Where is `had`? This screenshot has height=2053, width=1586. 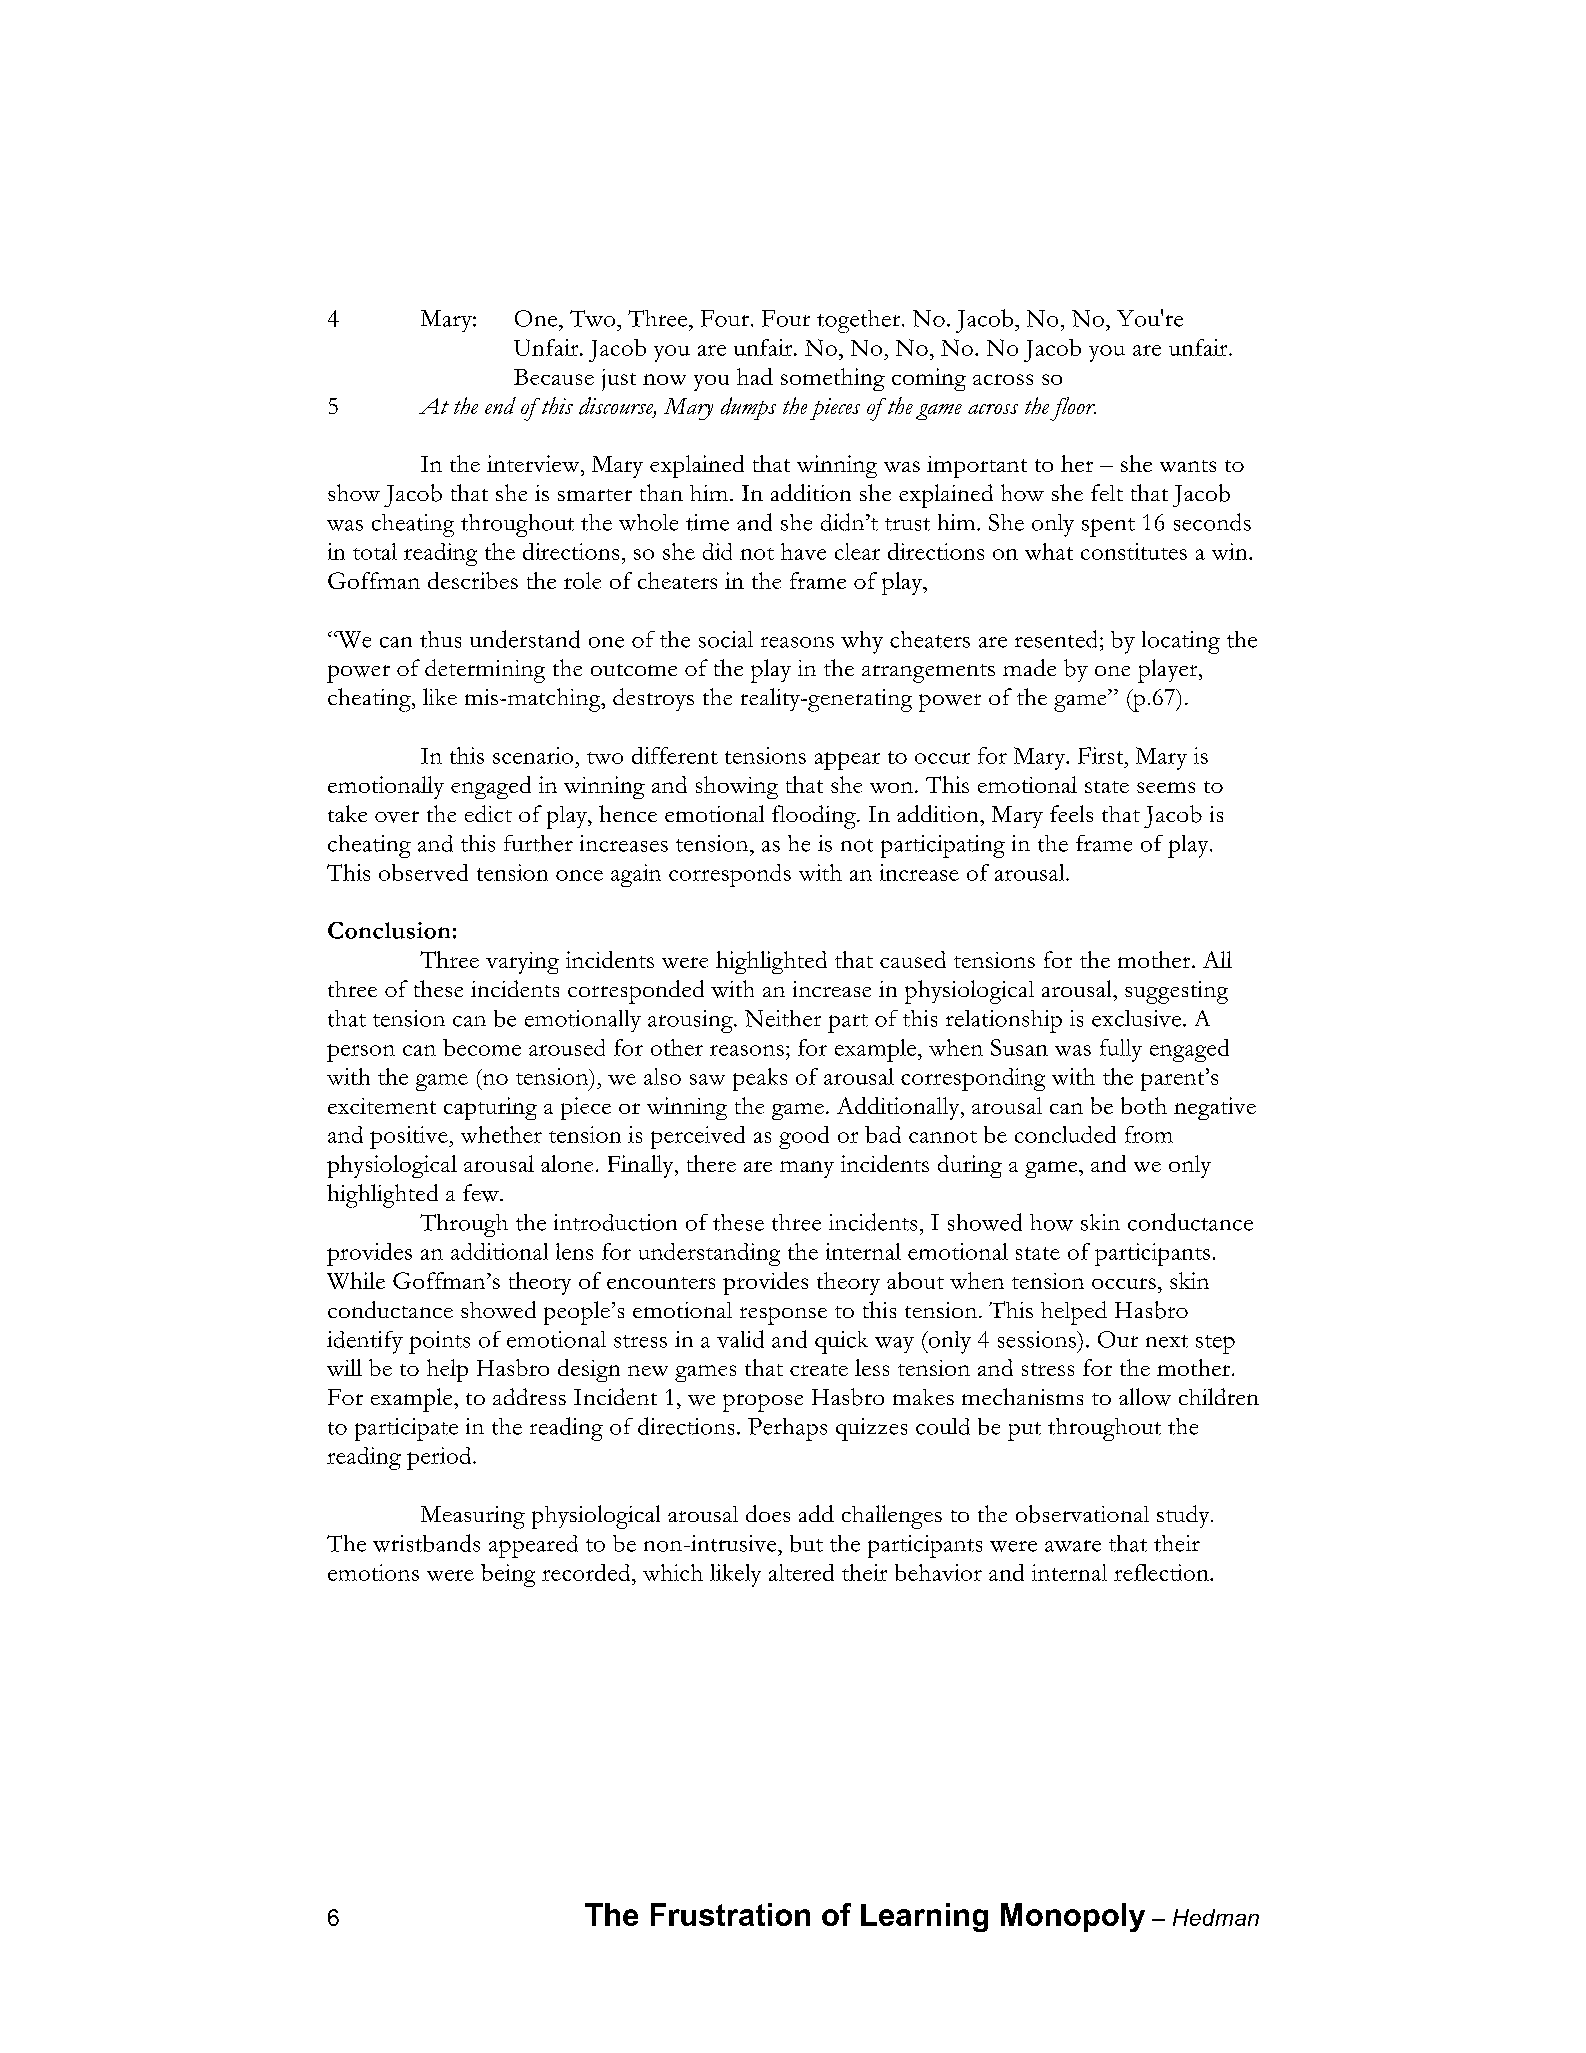
had is located at coordinates (755, 376).
